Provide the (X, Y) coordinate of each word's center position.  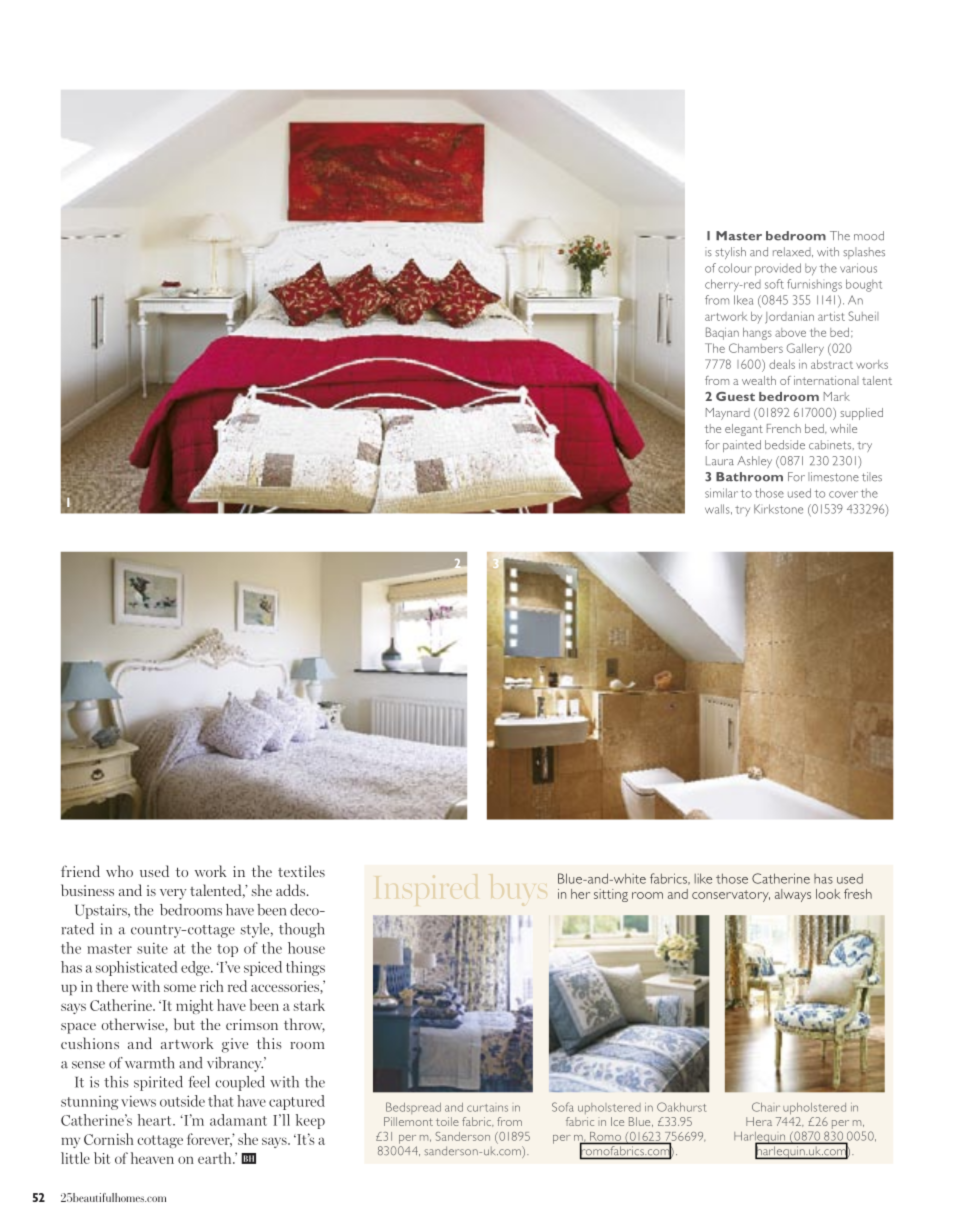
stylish (730, 253)
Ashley (754, 462)
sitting (611, 895)
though (302, 930)
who (119, 871)
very (173, 894)
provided (778, 269)
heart (156, 1120)
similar (721, 493)
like (703, 878)
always (793, 895)
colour (735, 268)
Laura (720, 461)
